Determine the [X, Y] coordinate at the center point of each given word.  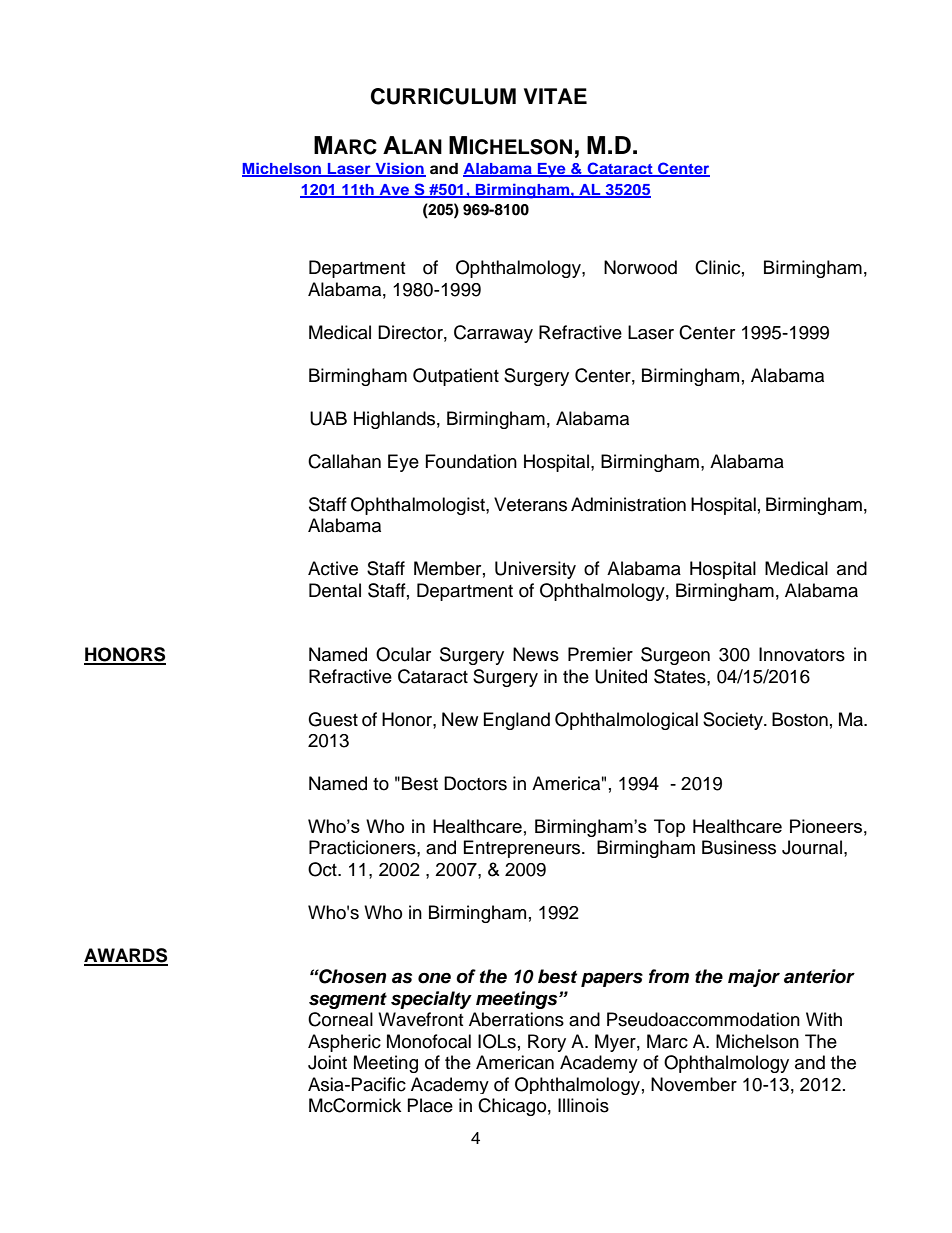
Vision [399, 169]
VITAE [555, 96]
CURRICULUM [443, 96]
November [694, 1084]
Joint [327, 1062]
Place [430, 1105]
